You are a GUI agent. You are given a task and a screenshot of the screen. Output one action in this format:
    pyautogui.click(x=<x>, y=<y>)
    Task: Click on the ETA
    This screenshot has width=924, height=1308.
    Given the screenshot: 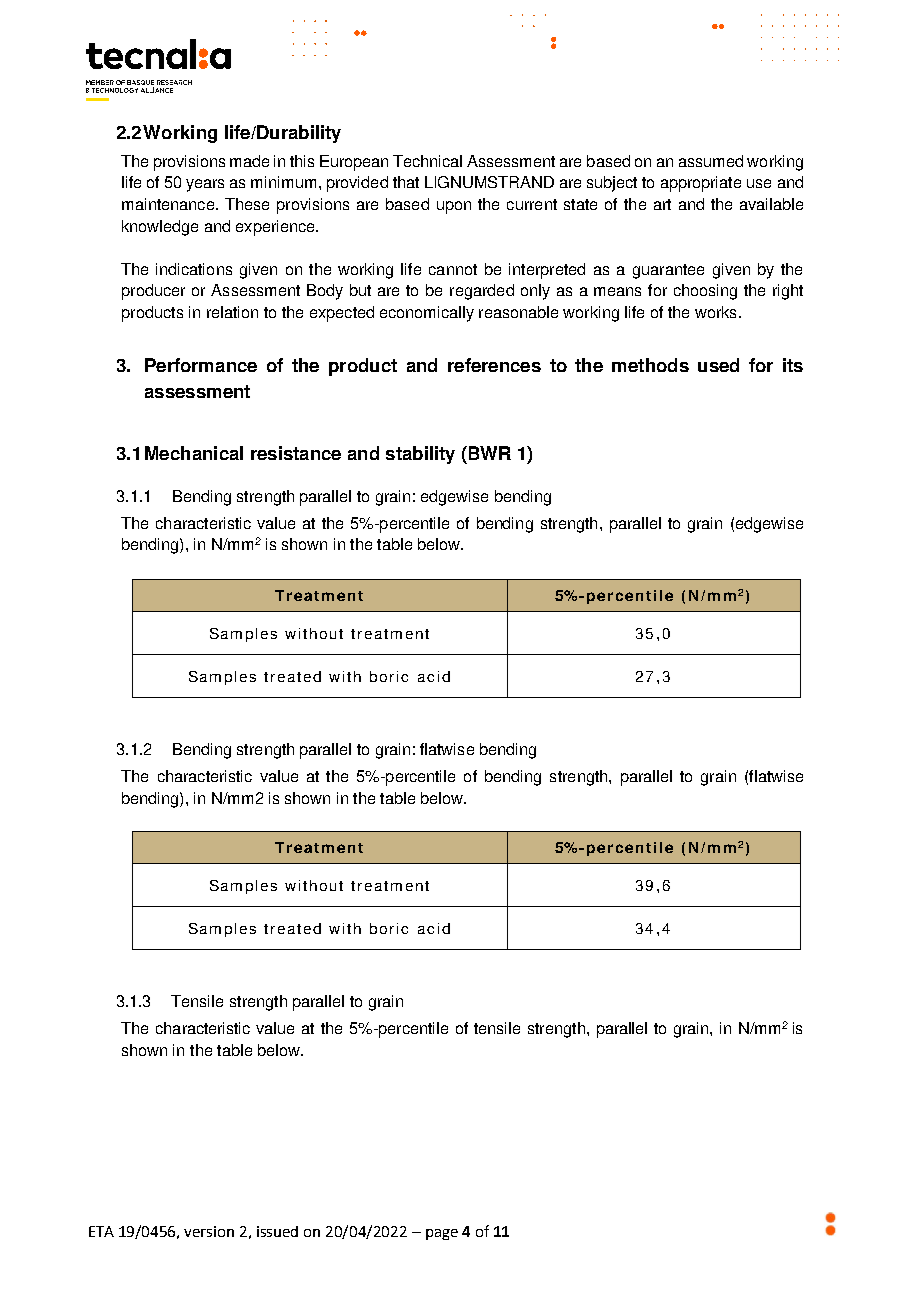 What is the action you would take?
    pyautogui.click(x=101, y=1231)
